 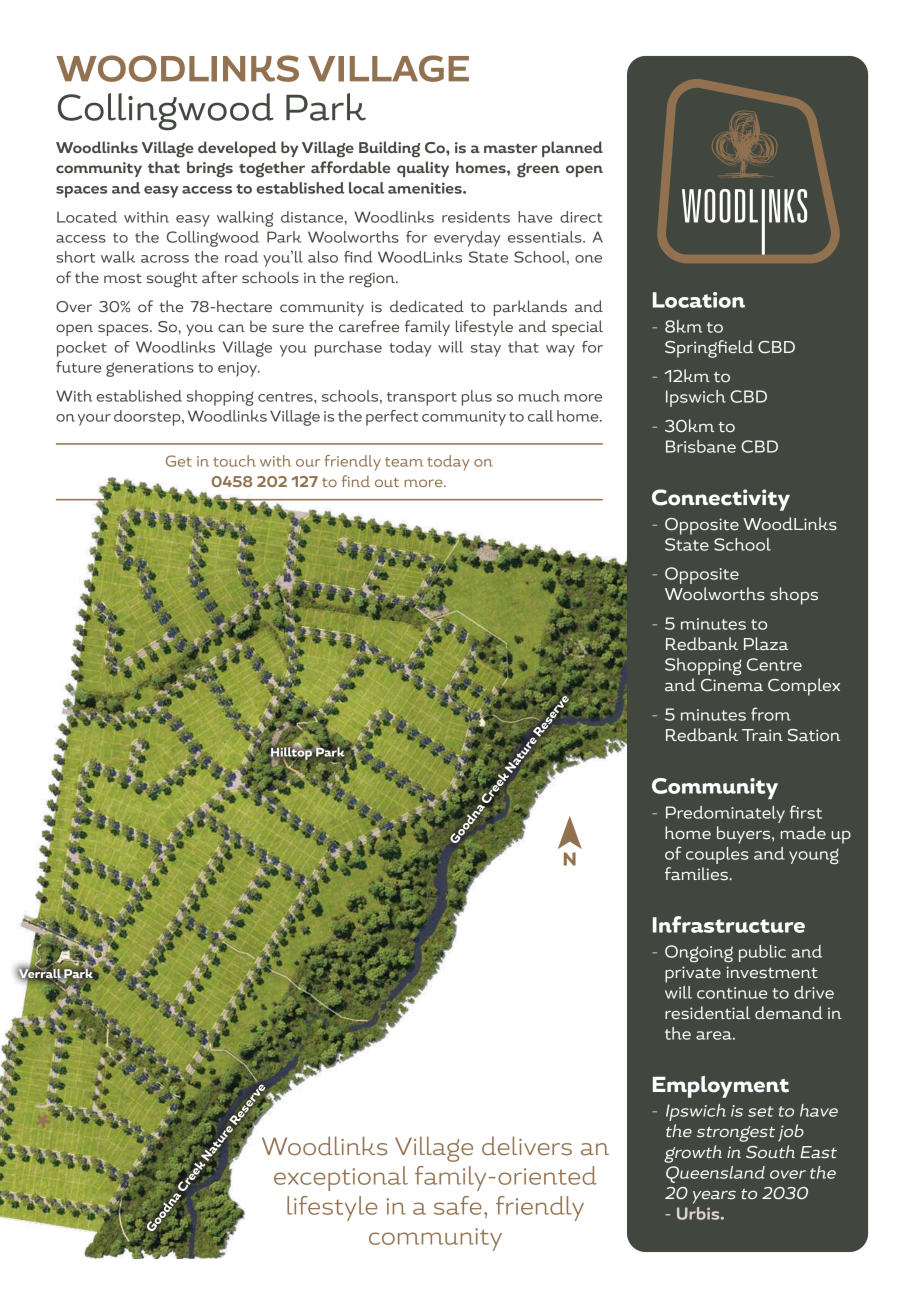 I want to click on quality, so click(x=423, y=169).
